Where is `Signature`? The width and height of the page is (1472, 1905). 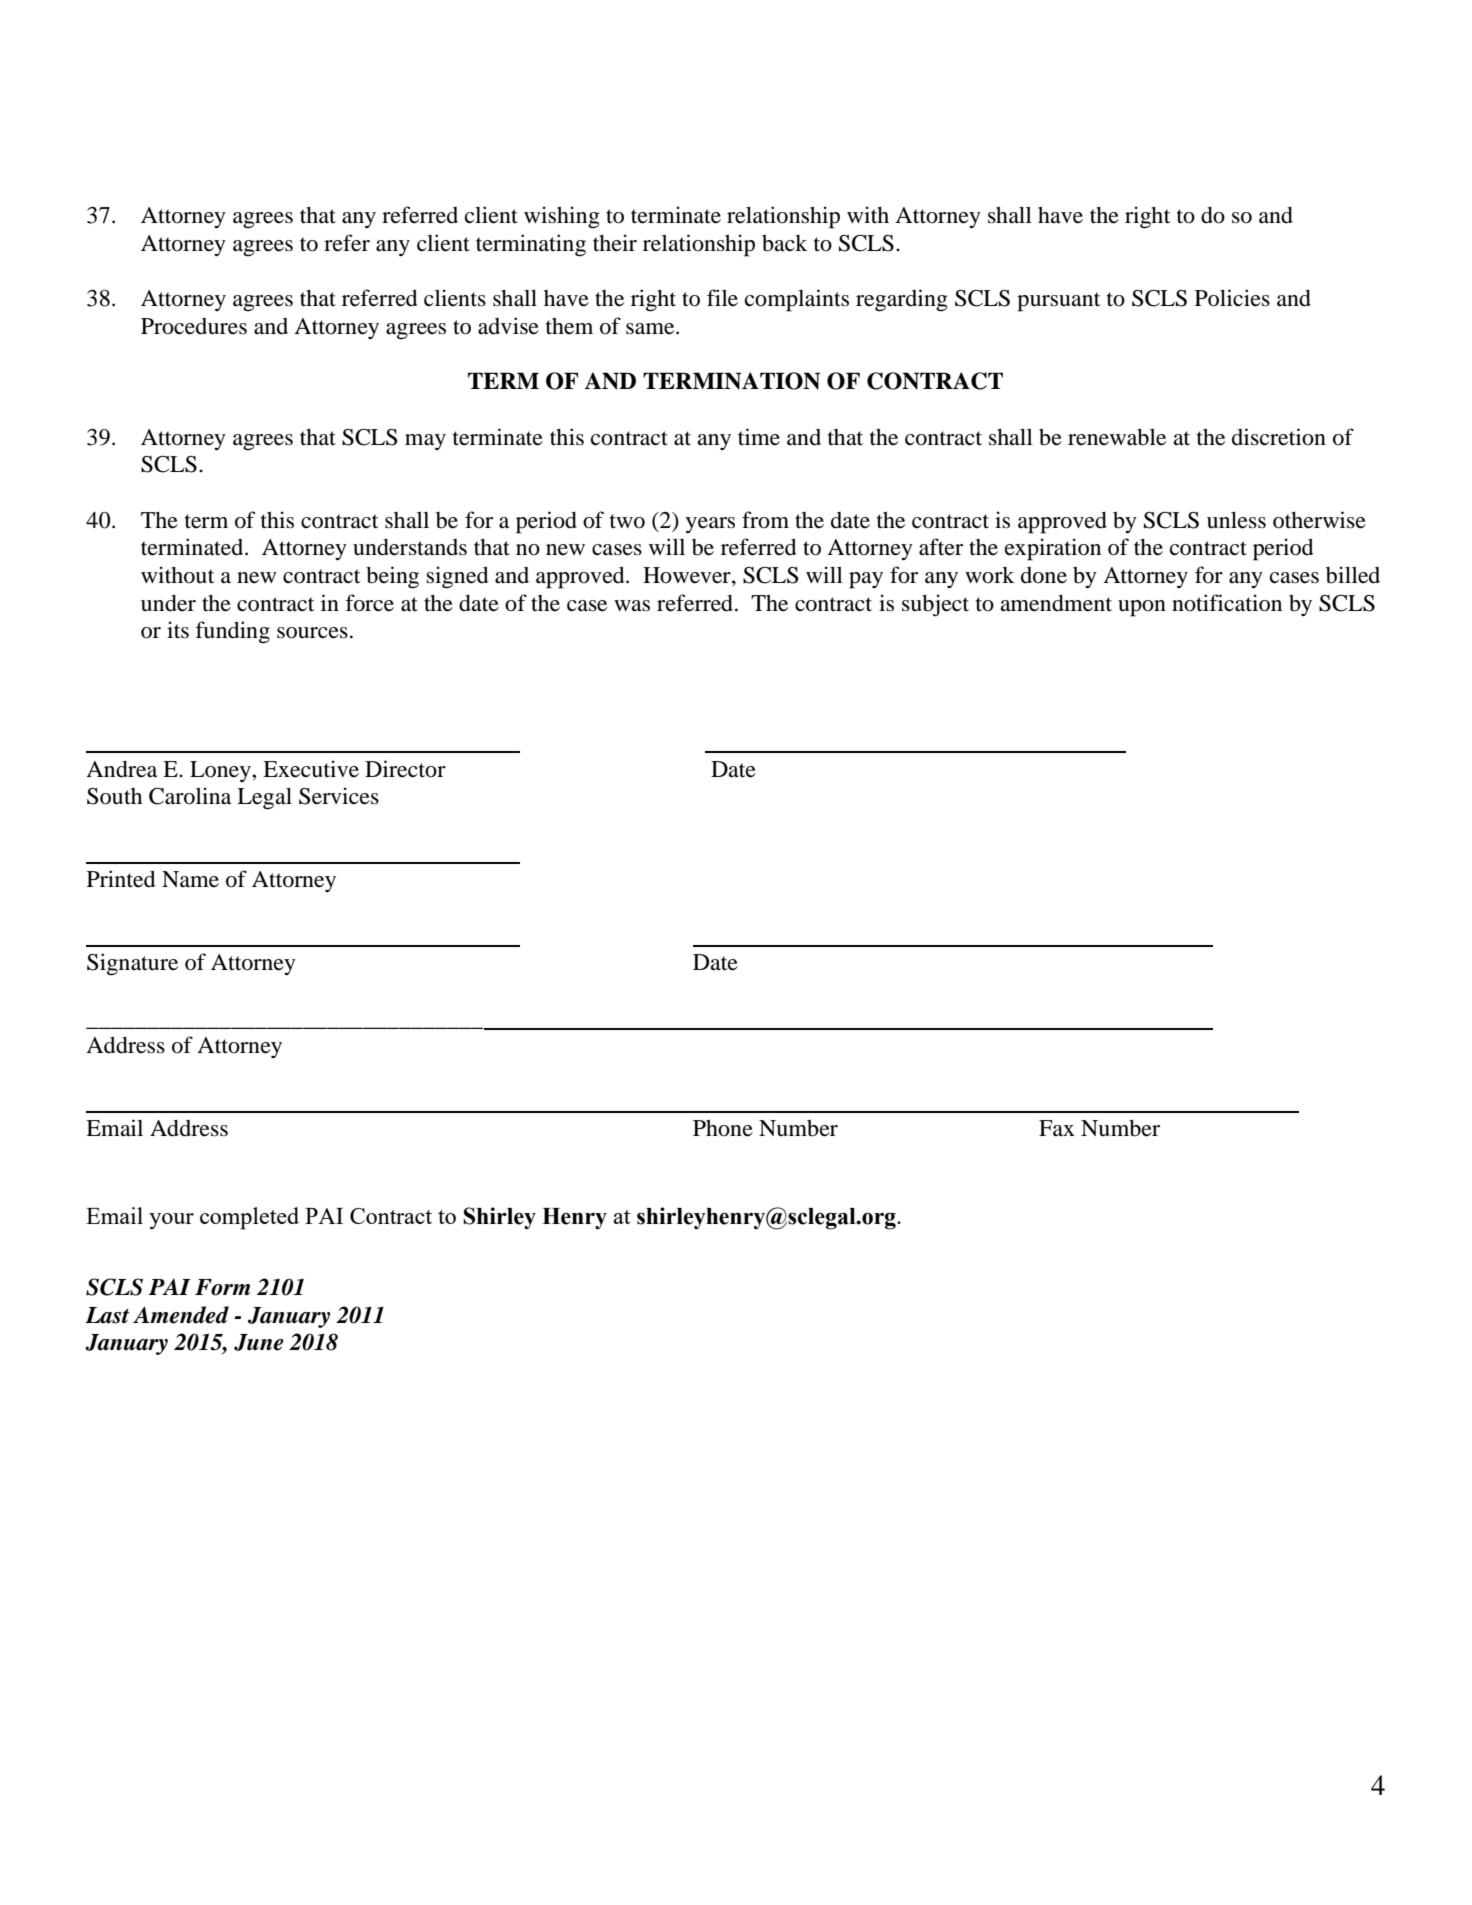
Signature is located at coordinates (132, 964).
